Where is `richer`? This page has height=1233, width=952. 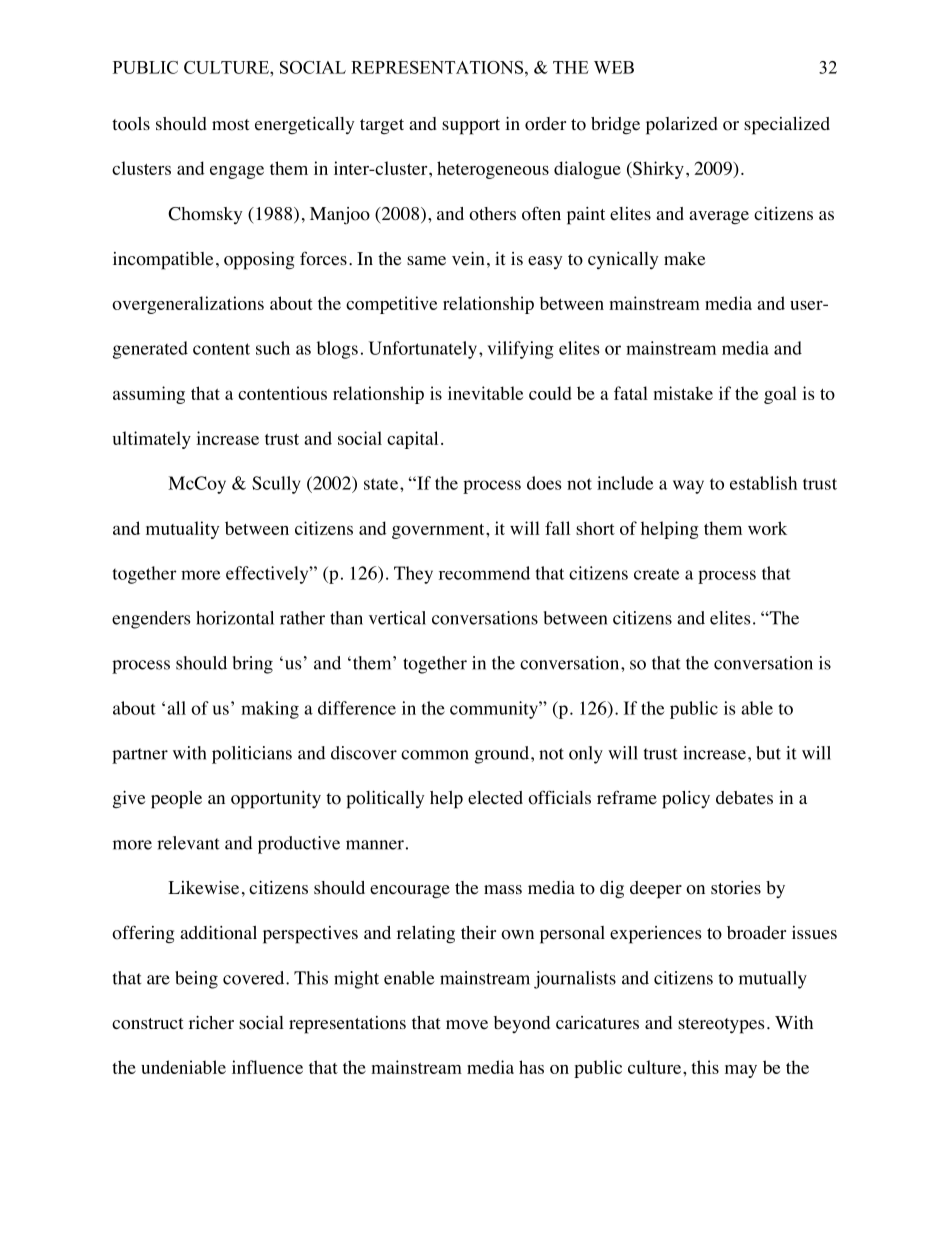 richer is located at coordinates (211, 1023).
